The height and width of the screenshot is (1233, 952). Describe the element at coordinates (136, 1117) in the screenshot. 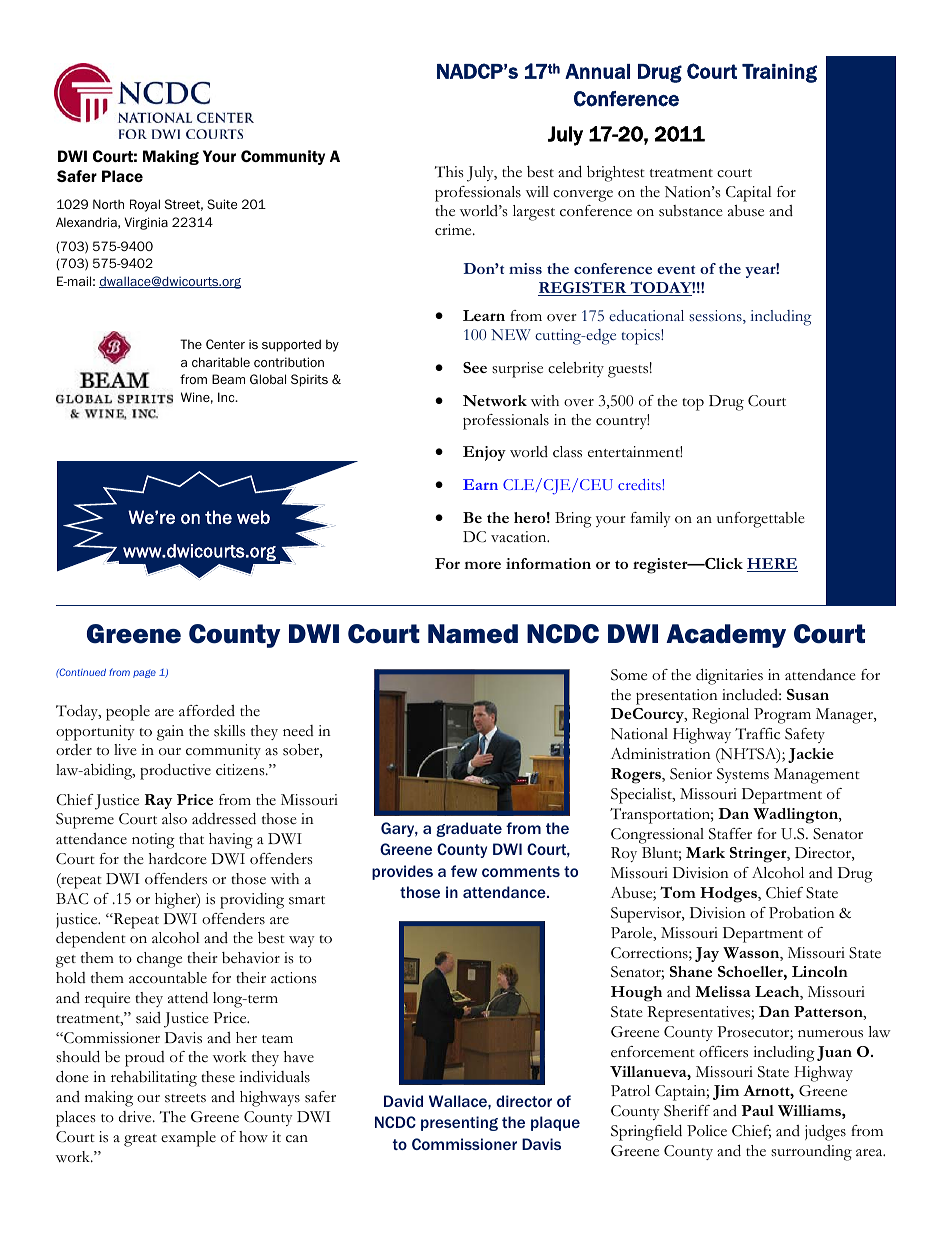

I see `drive` at that location.
